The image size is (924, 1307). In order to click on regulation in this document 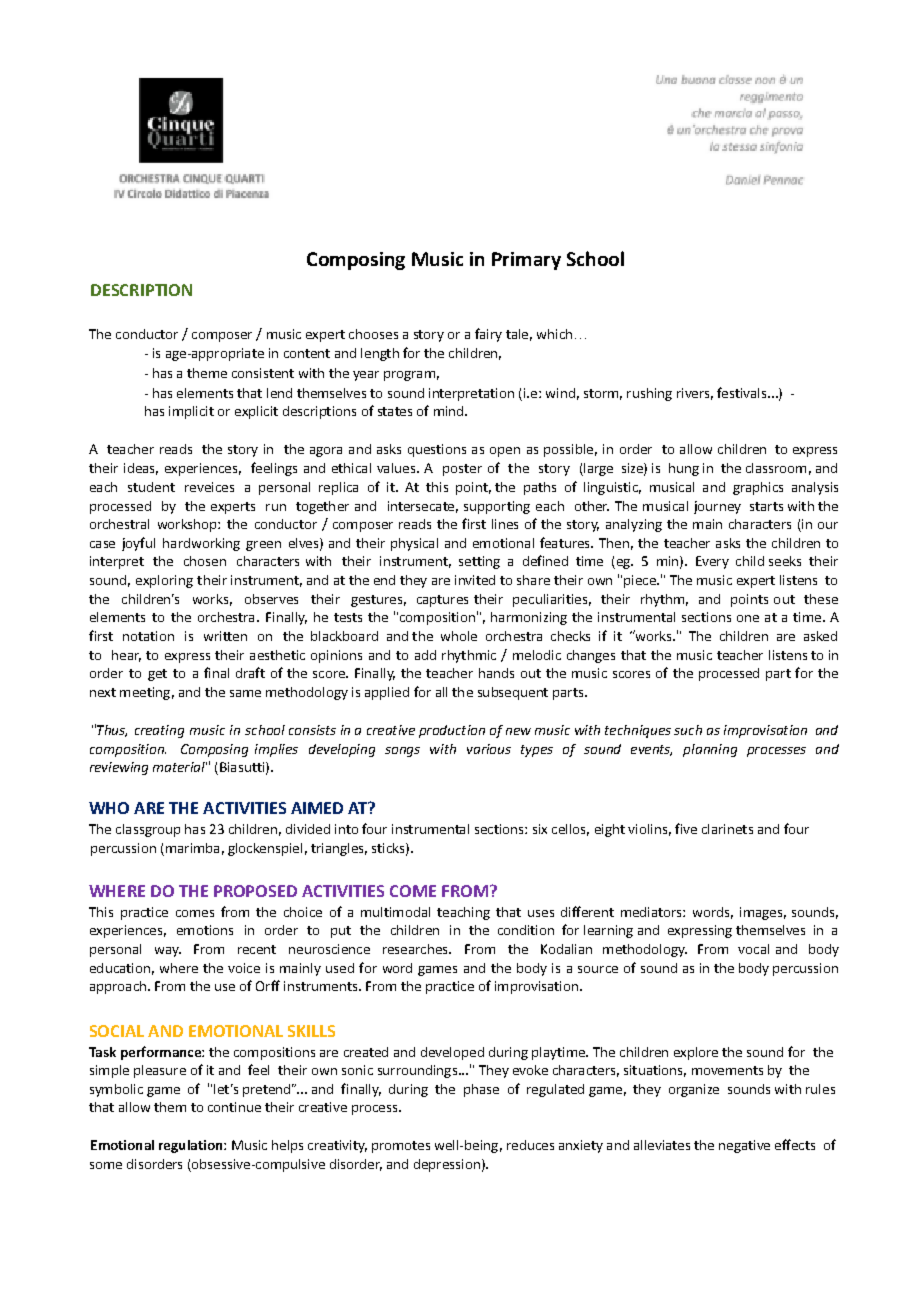, I will do `click(192, 1146)`.
